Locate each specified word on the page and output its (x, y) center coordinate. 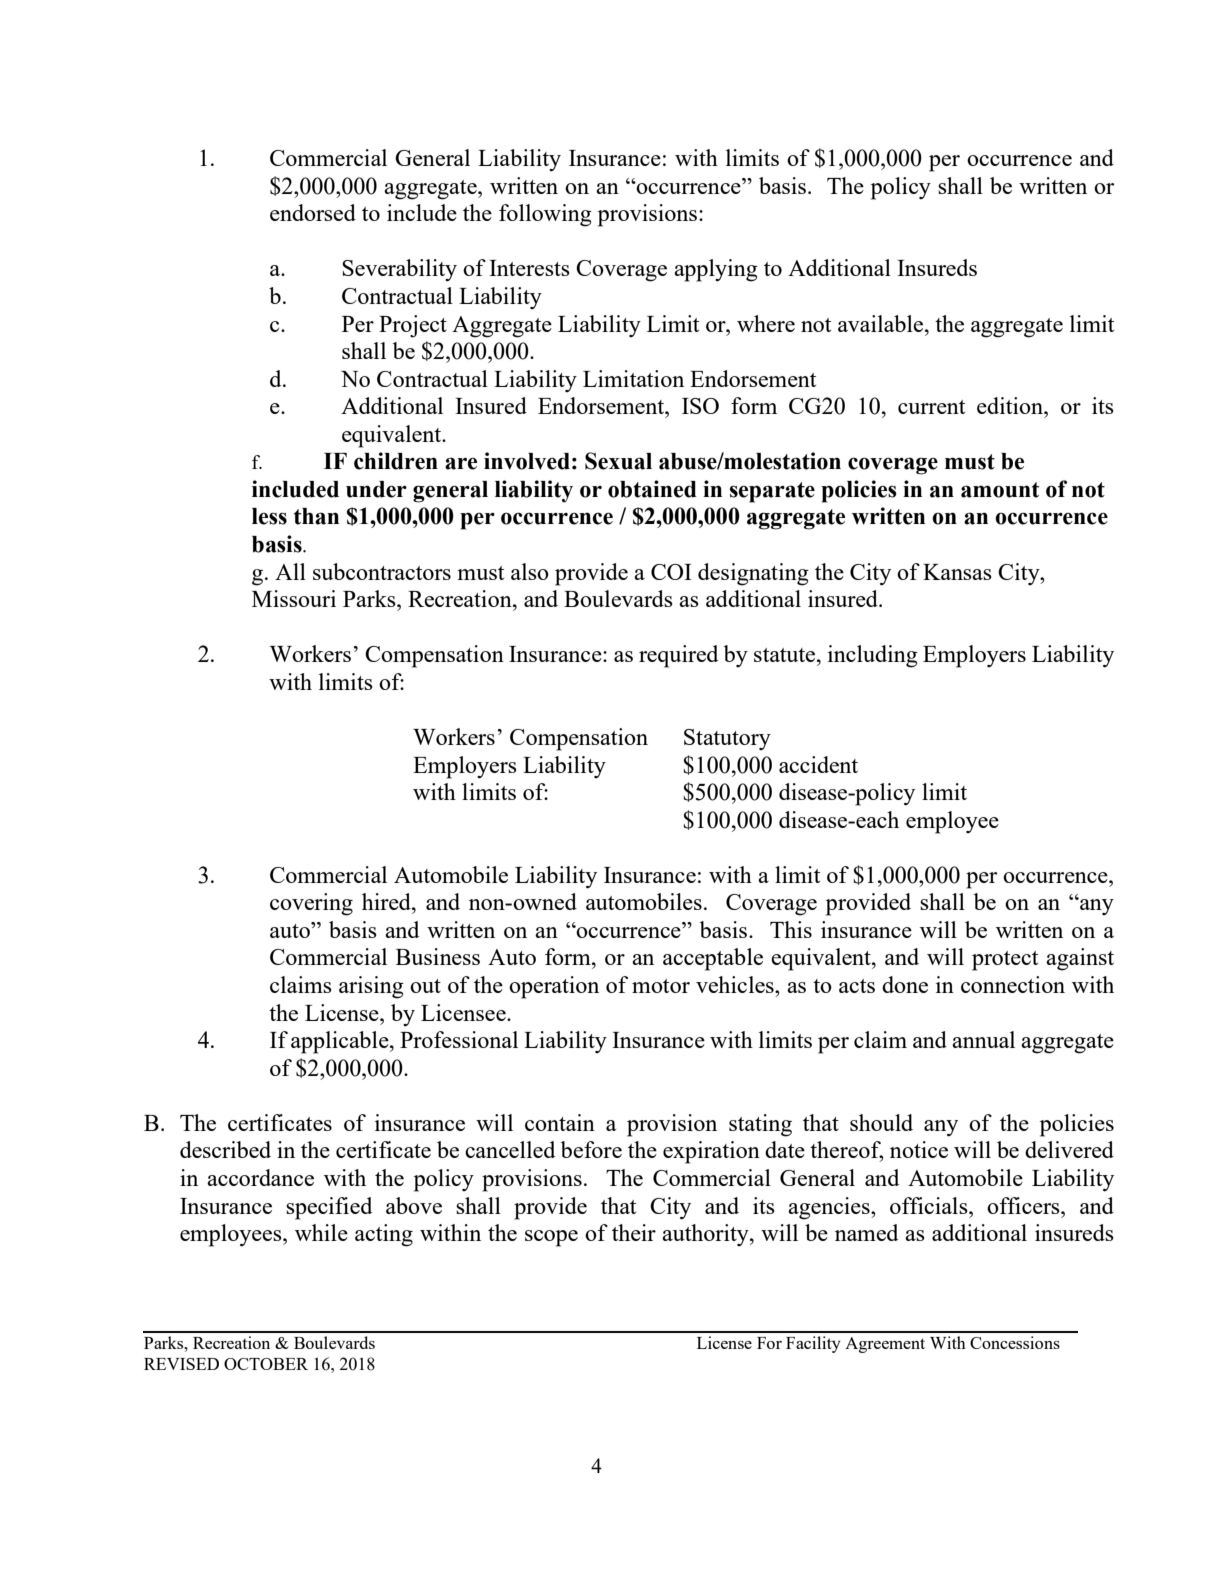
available (882, 323)
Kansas (957, 572)
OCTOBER (266, 1364)
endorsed (313, 212)
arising (371, 987)
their (634, 1232)
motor (661, 986)
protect (1005, 961)
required (678, 656)
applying (716, 270)
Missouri (294, 598)
